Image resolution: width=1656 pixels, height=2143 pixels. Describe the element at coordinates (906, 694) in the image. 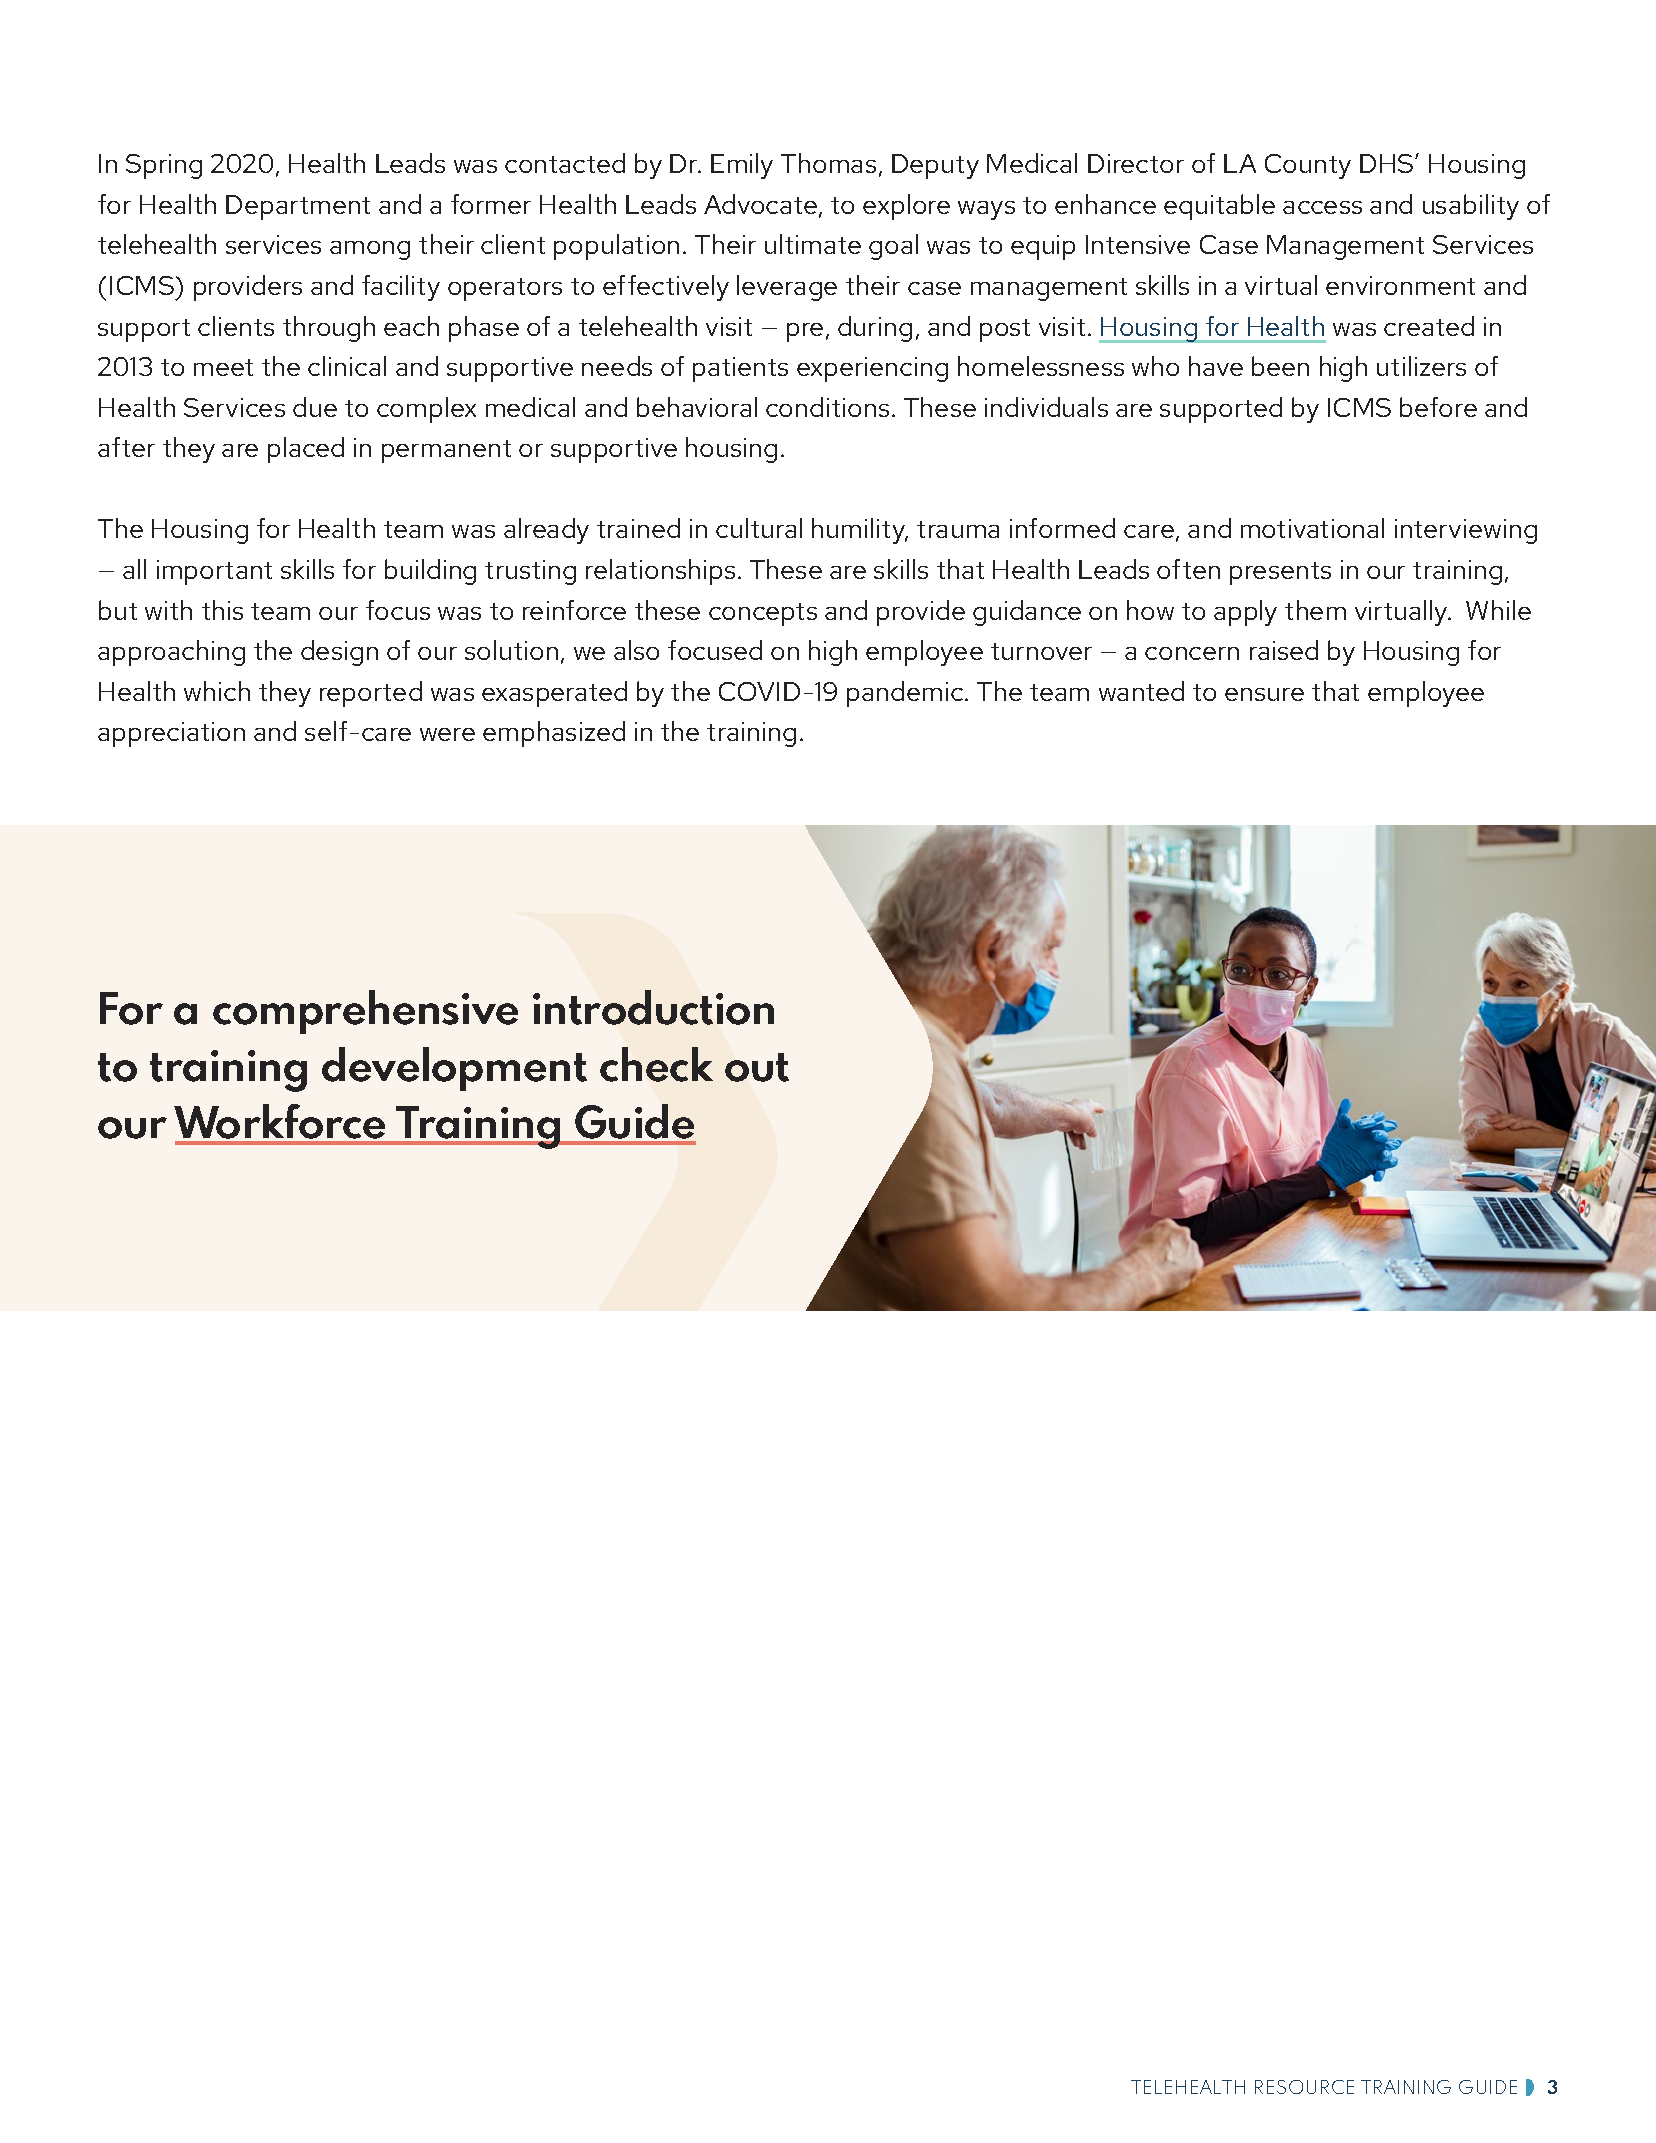

I see `pandemic` at that location.
